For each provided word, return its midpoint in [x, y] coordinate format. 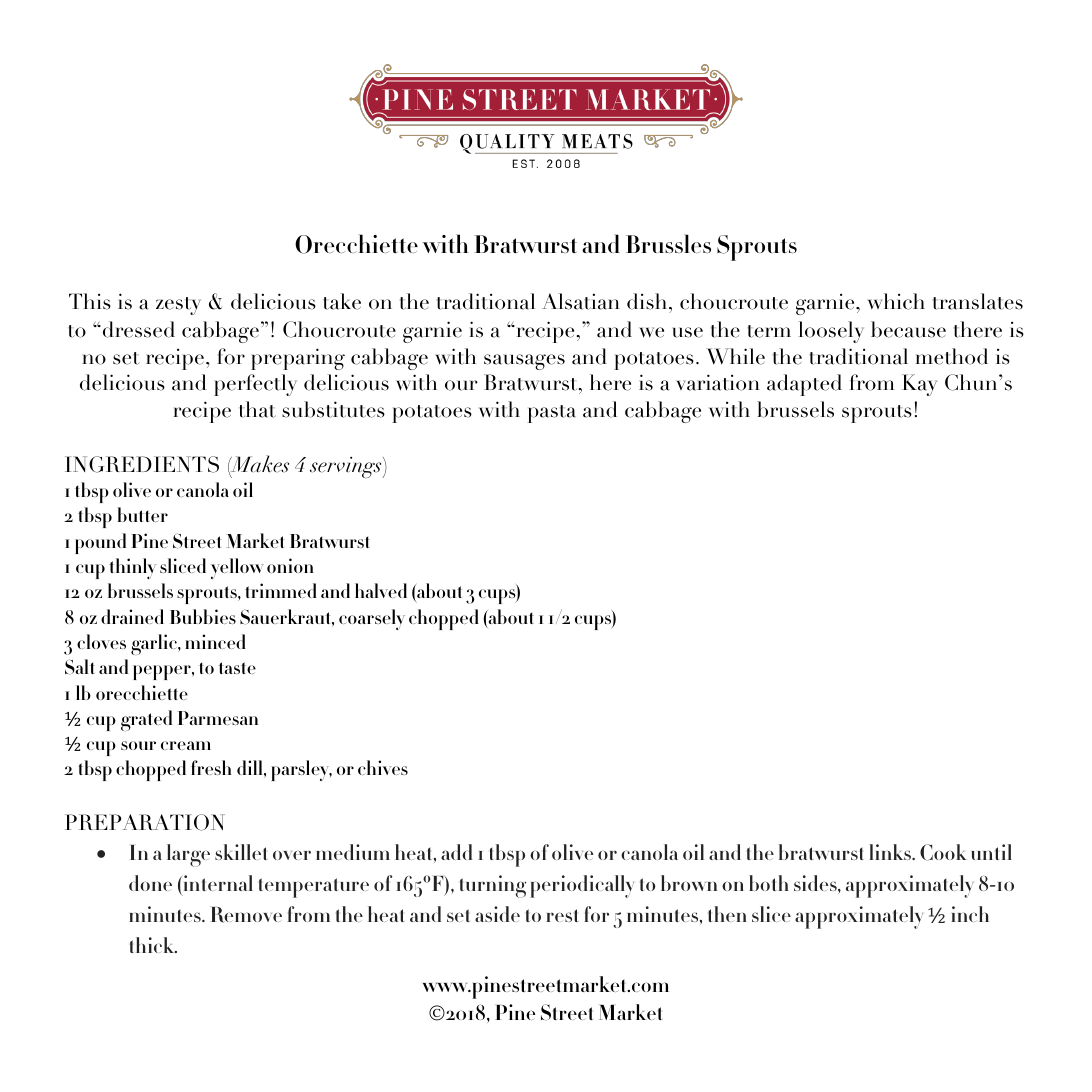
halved [381, 590]
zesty [178, 306]
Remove [246, 915]
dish [648, 301]
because [908, 329]
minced [215, 641]
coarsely [372, 619]
